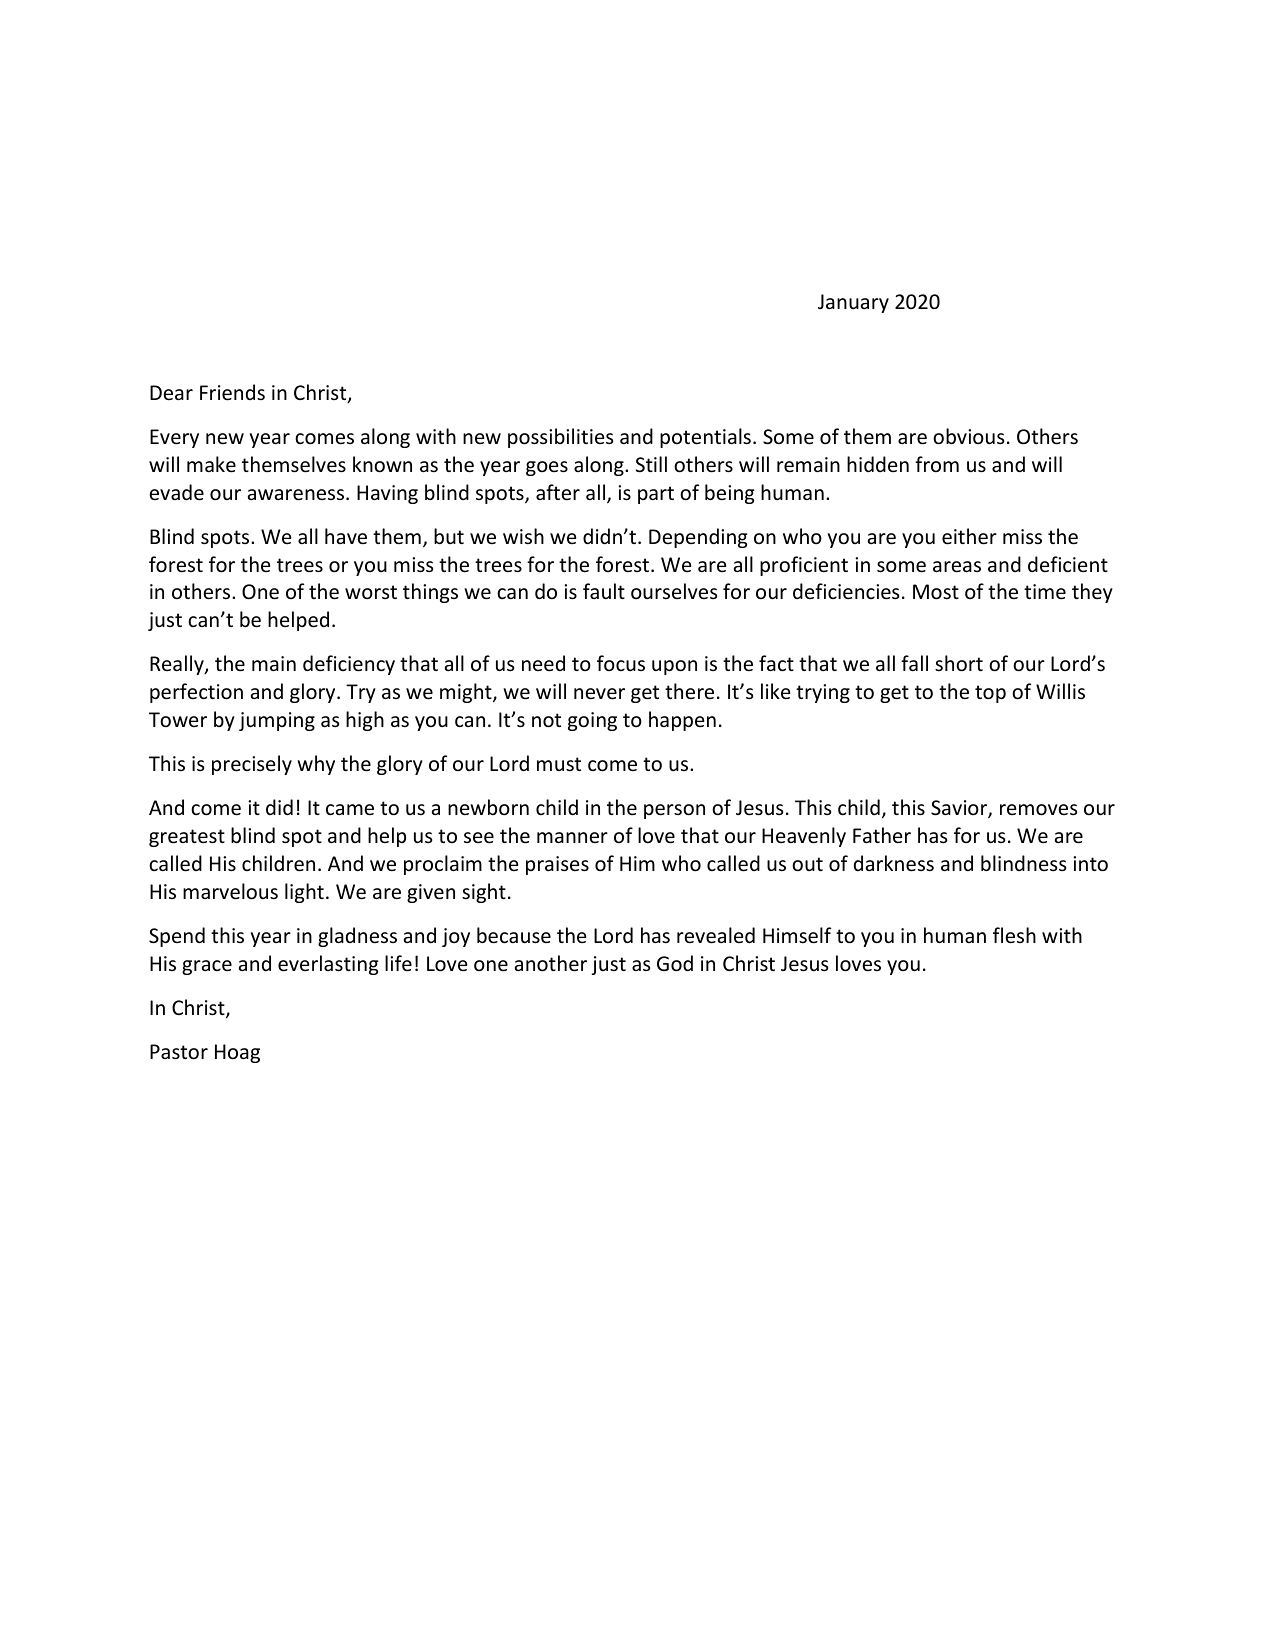 Image resolution: width=1264 pixels, height=1636 pixels. I want to click on obvious, so click(968, 436).
